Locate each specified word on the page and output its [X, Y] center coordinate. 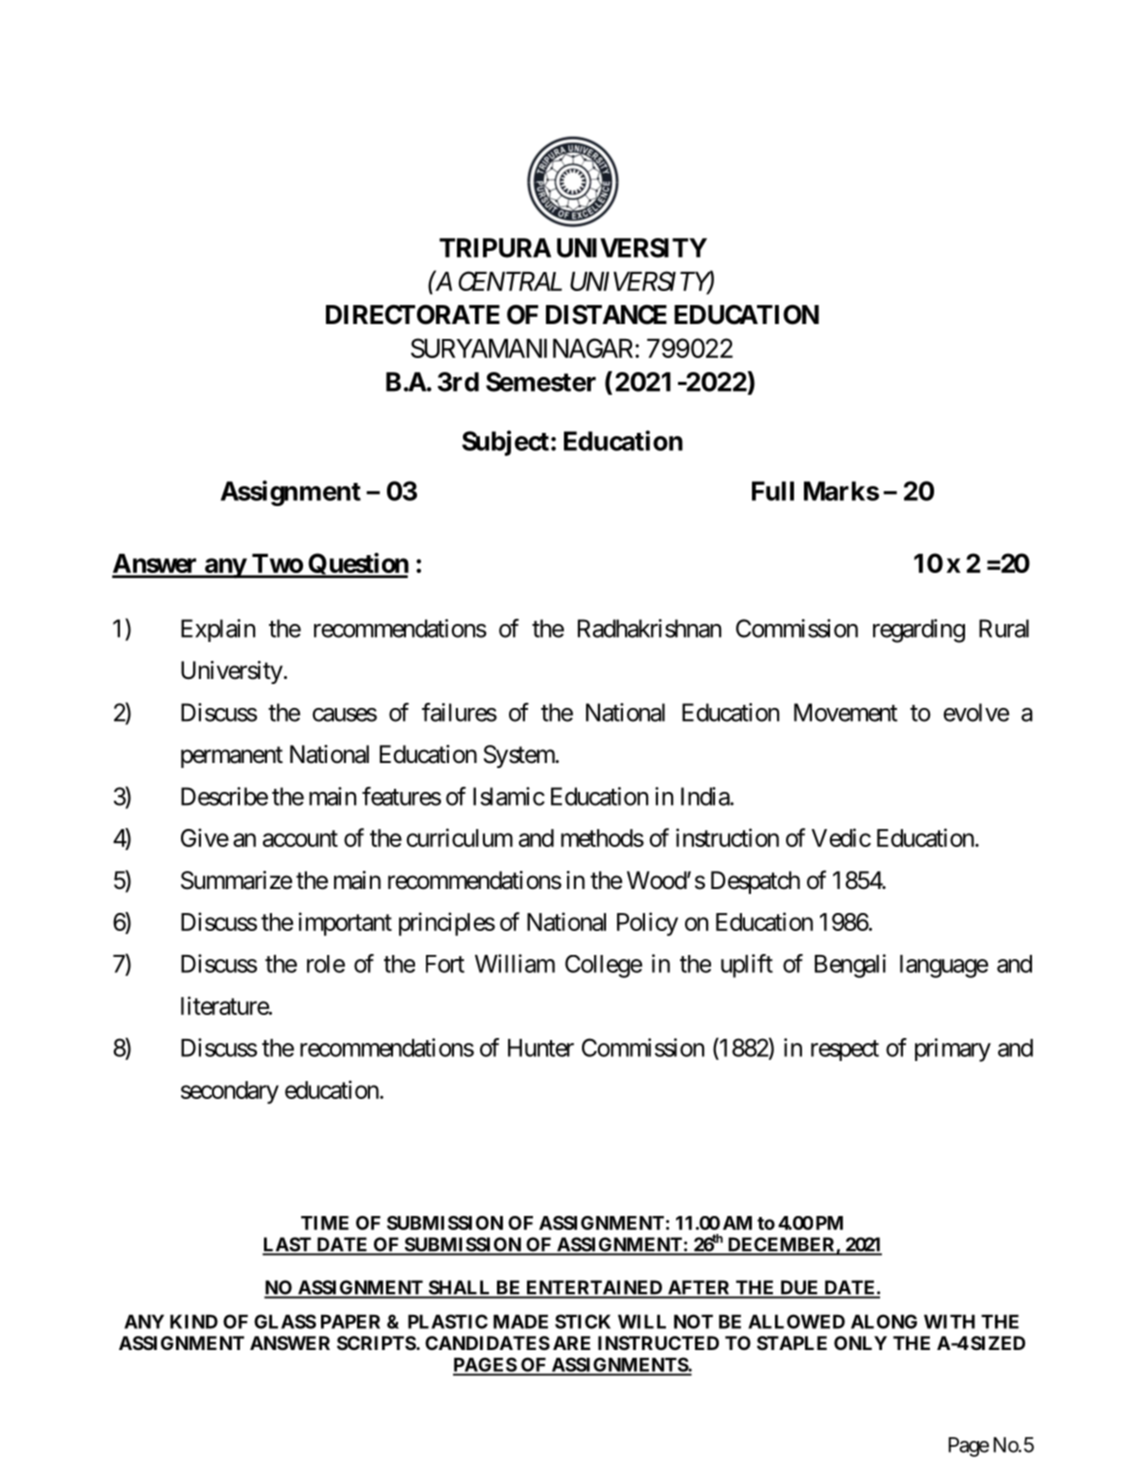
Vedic [841, 837]
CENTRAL [510, 281]
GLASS [285, 1321]
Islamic [509, 796]
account [300, 838]
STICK [583, 1321]
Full [773, 491]
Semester [541, 382]
